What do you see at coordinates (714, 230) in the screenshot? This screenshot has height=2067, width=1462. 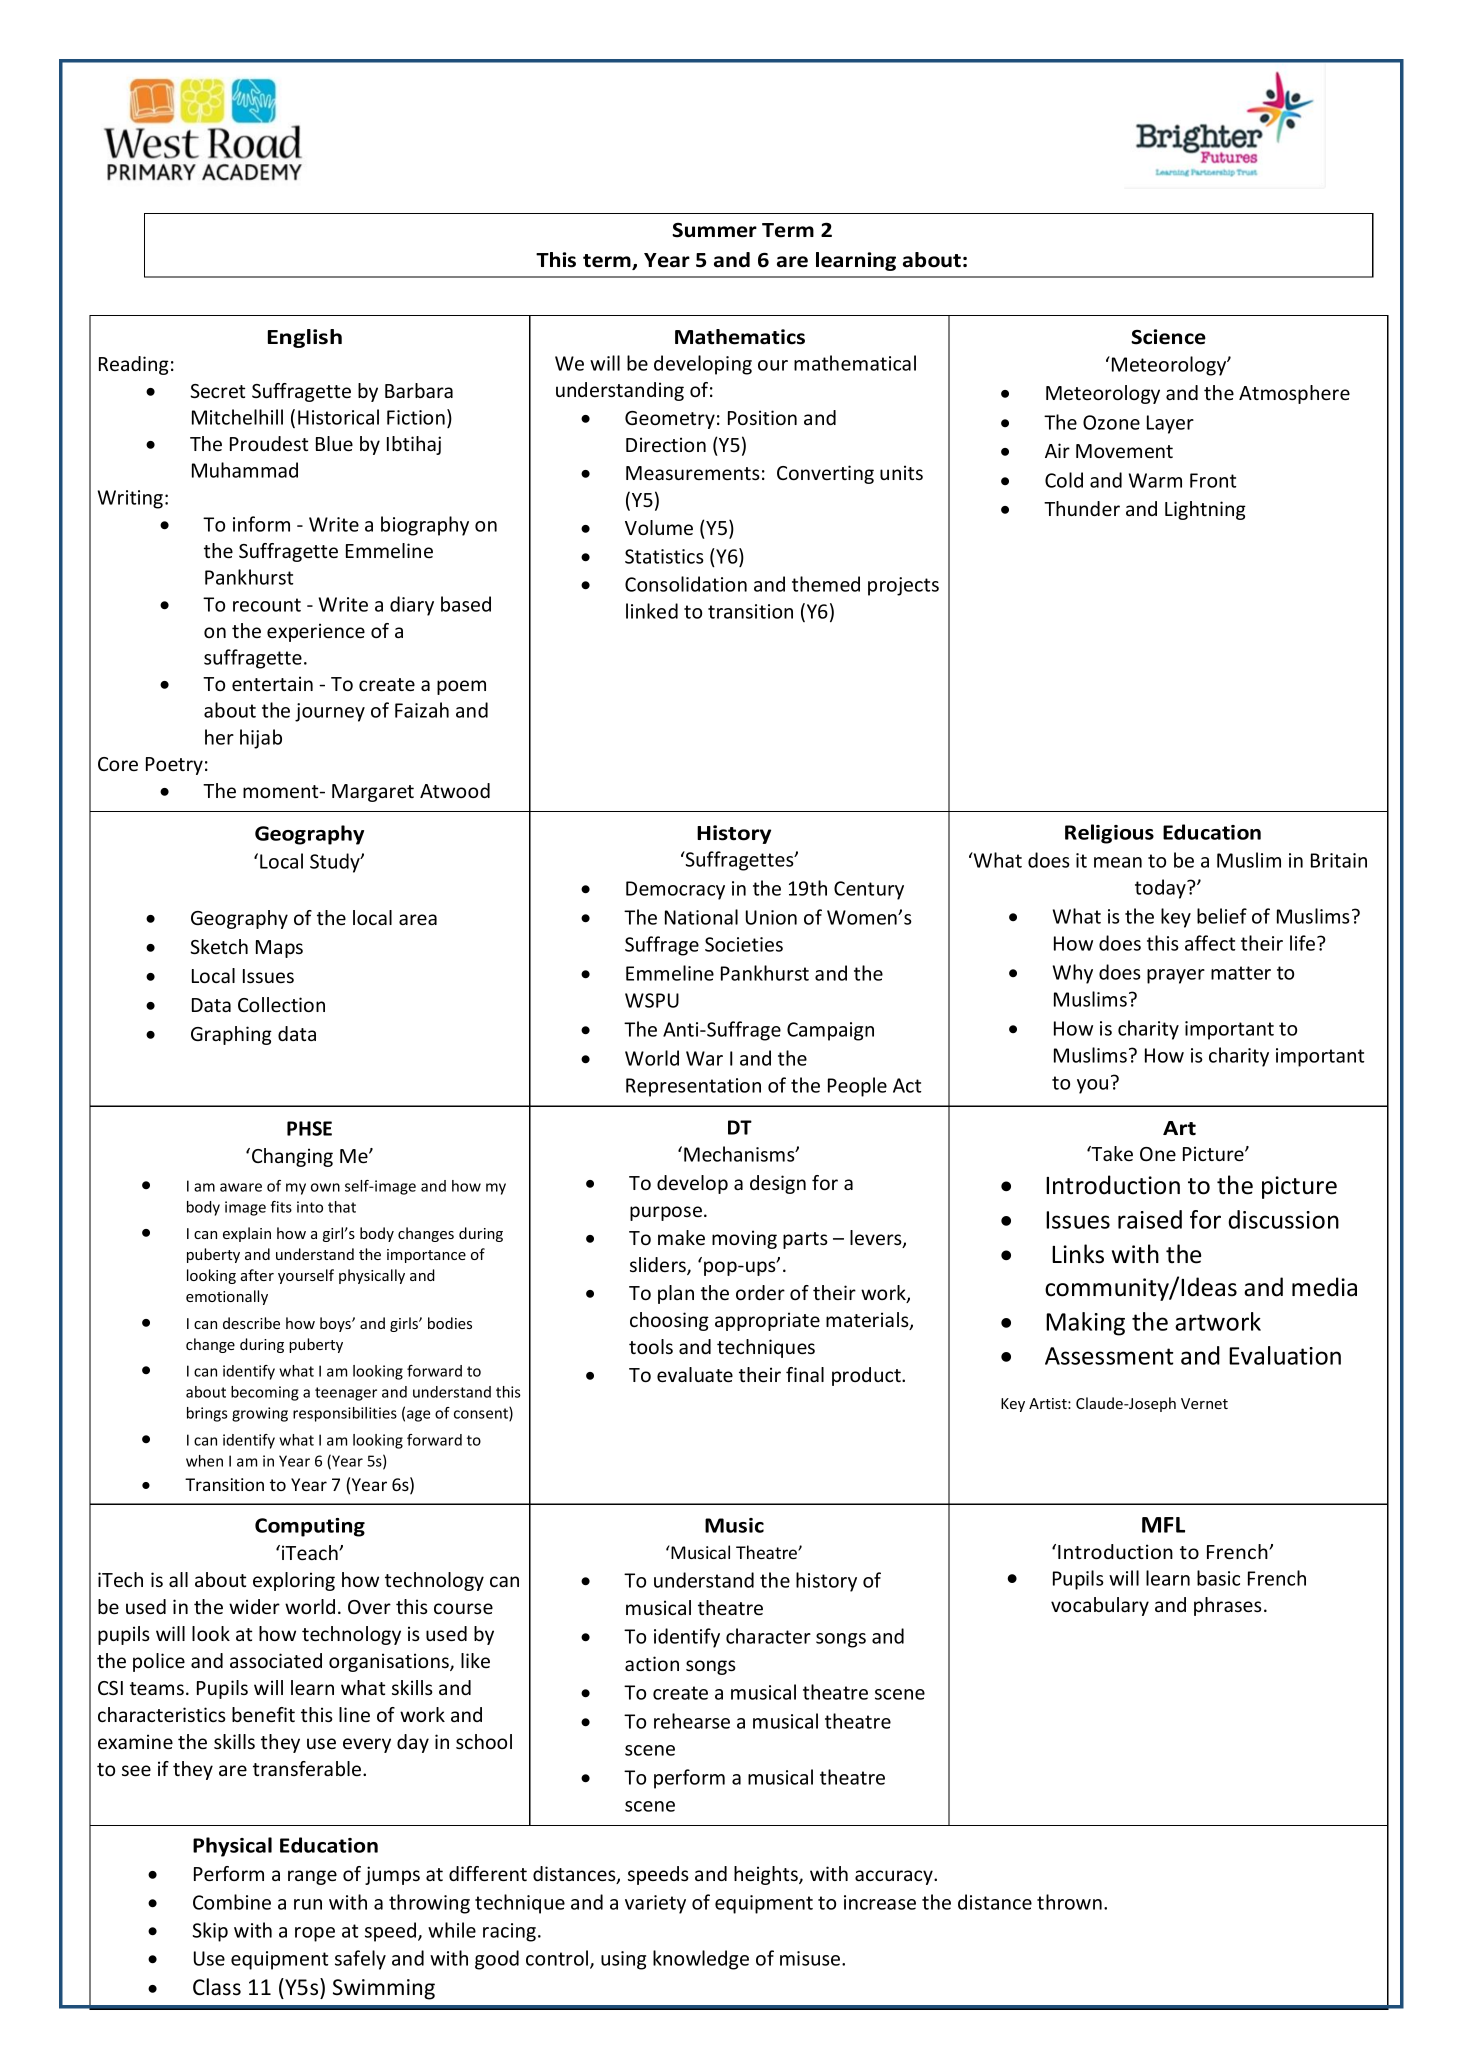 I see `Summer` at bounding box center [714, 230].
